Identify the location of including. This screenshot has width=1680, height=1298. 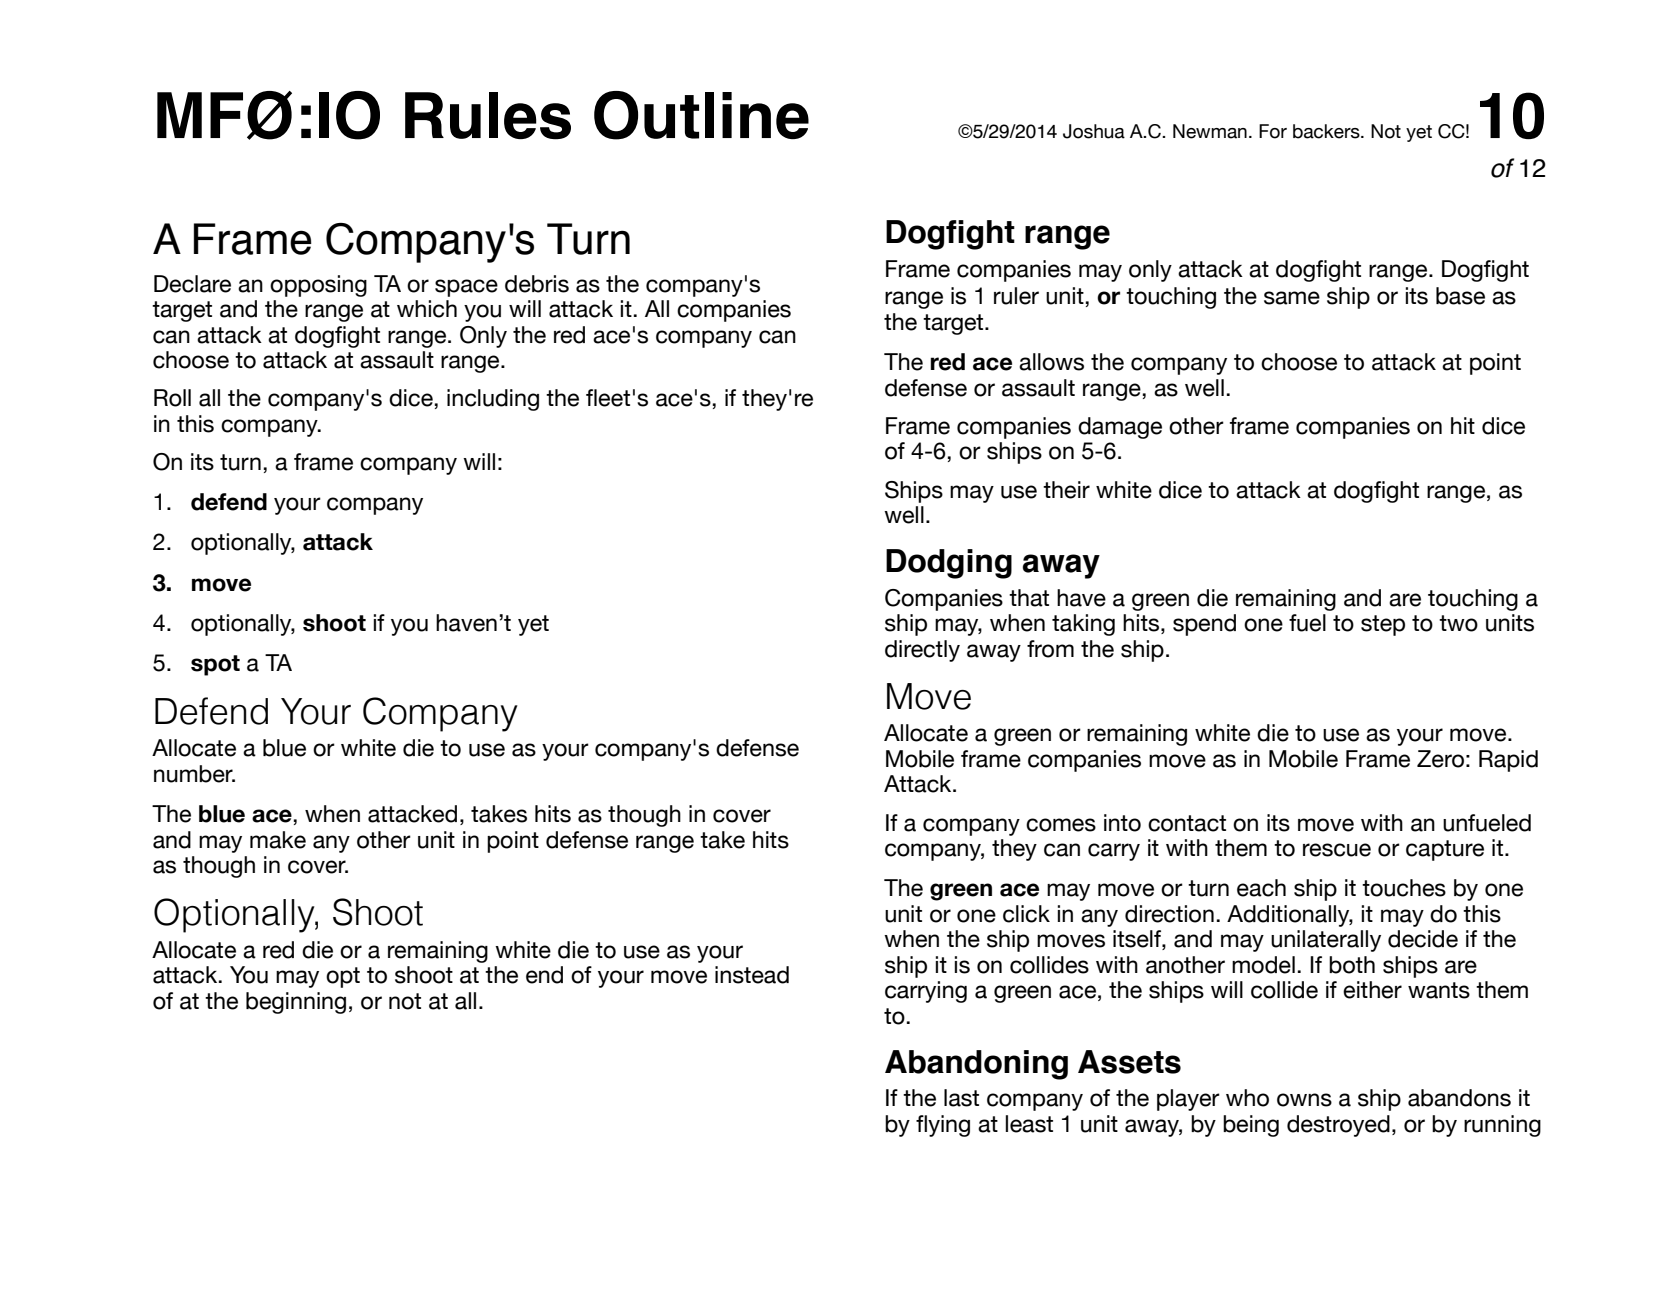
(493, 400).
